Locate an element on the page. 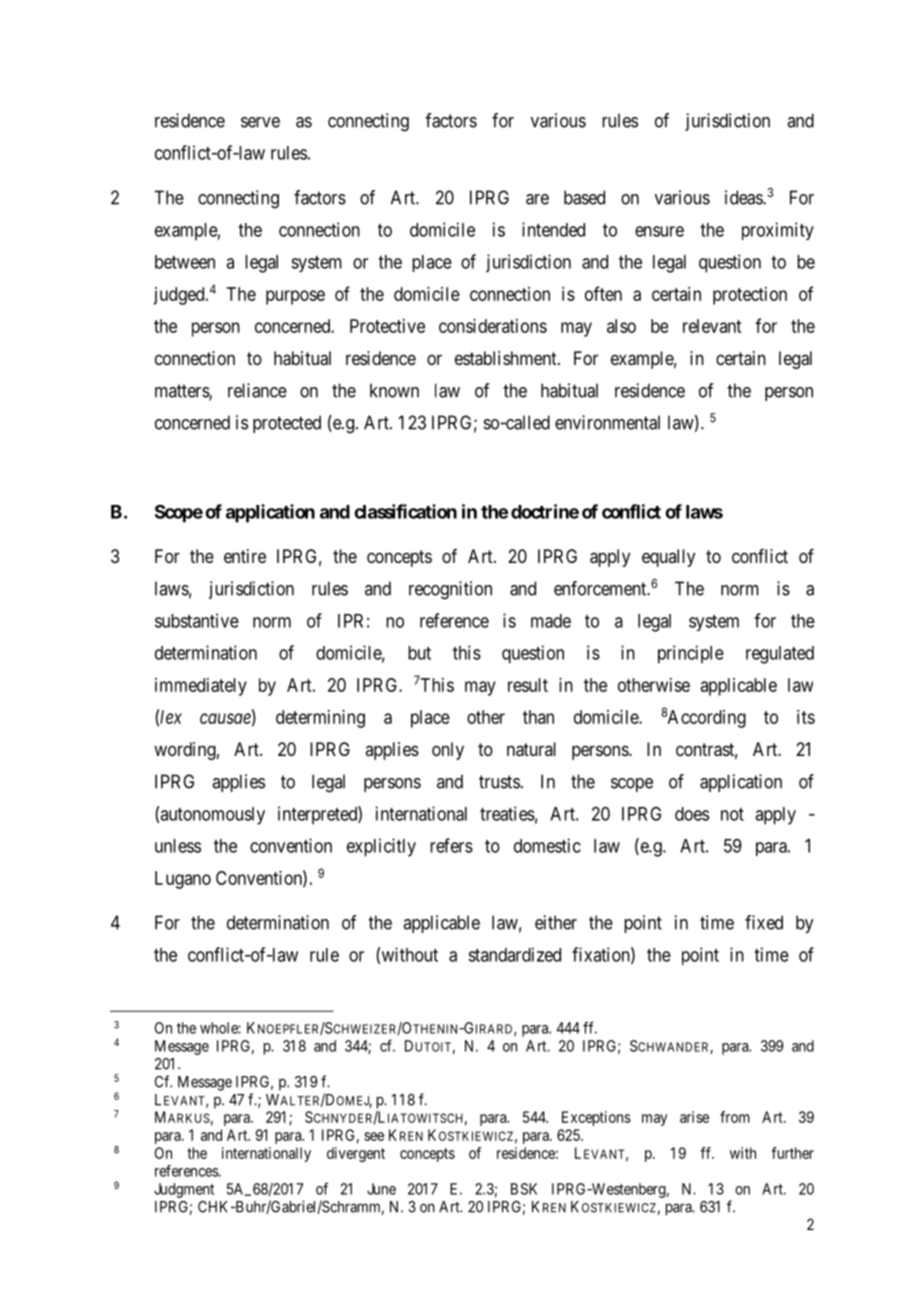  refers is located at coordinates (451, 845).
